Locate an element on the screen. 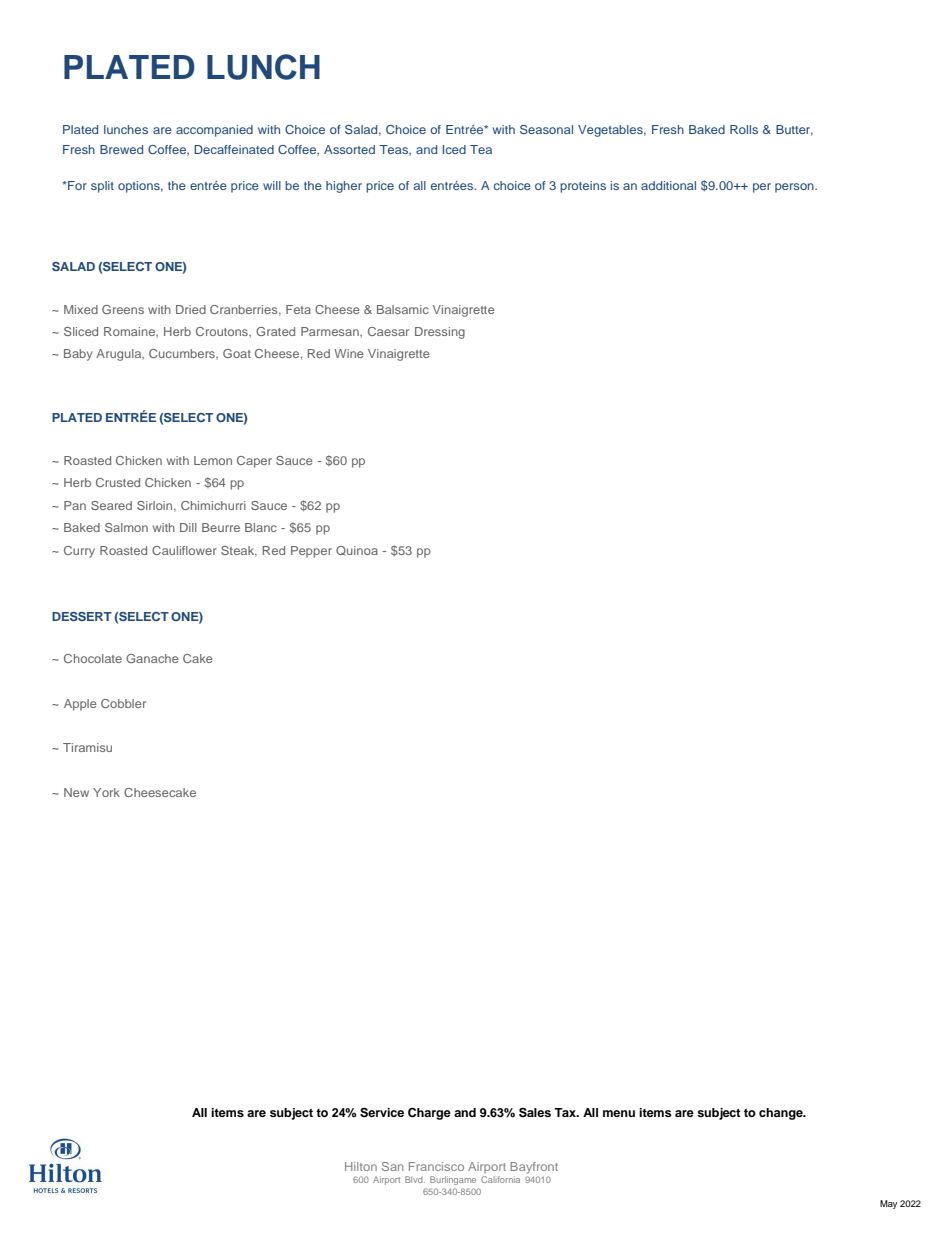 The image size is (952, 1233). Blanc is located at coordinates (261, 527).
